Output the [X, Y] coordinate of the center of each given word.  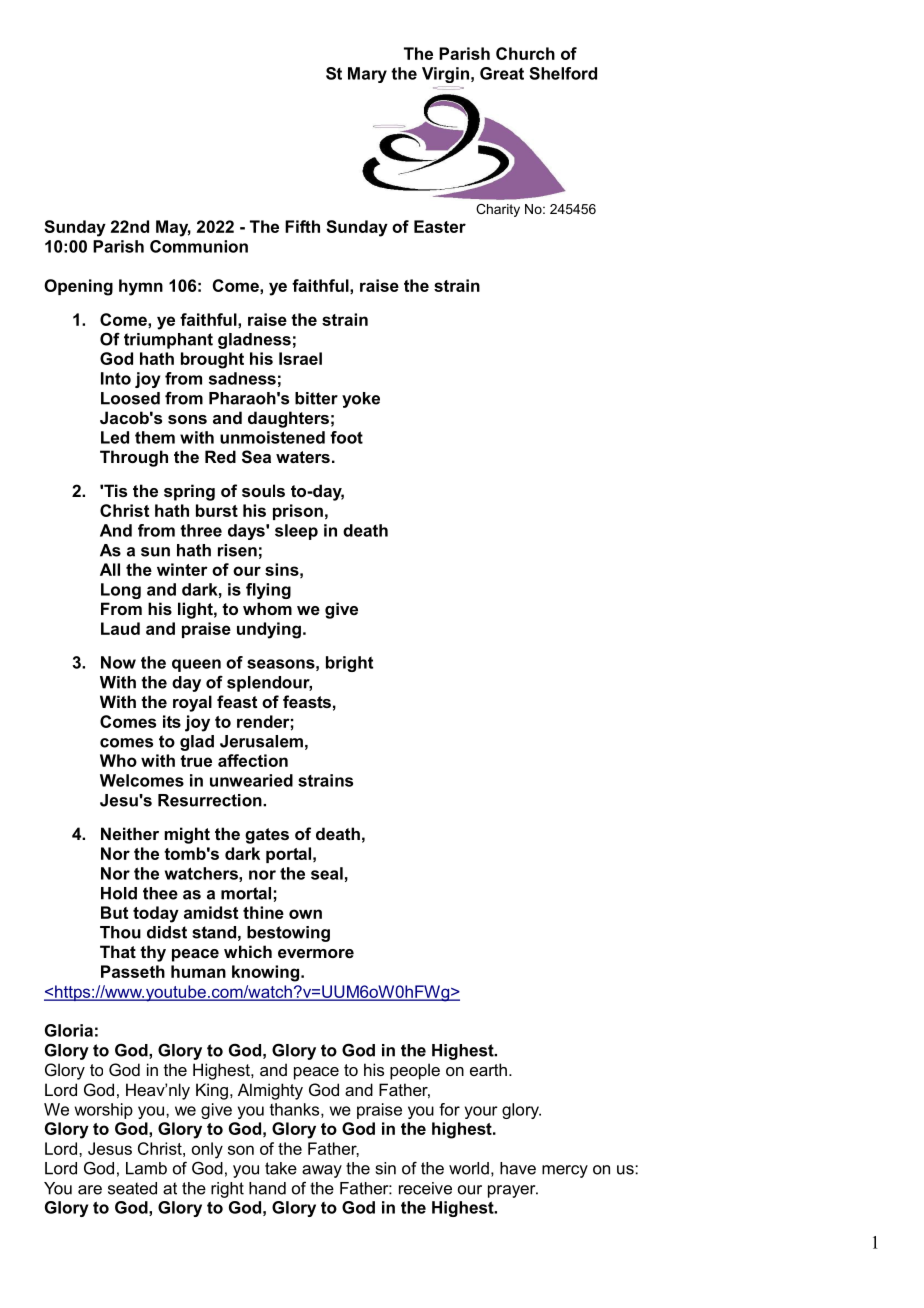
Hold [119, 893]
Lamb [146, 1168]
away [322, 1171]
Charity [498, 210]
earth [488, 1069]
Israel [300, 358]
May [173, 228]
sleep [296, 532]
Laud [120, 628]
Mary [367, 75]
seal [327, 873]
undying [269, 630]
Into [116, 378]
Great [502, 73]
